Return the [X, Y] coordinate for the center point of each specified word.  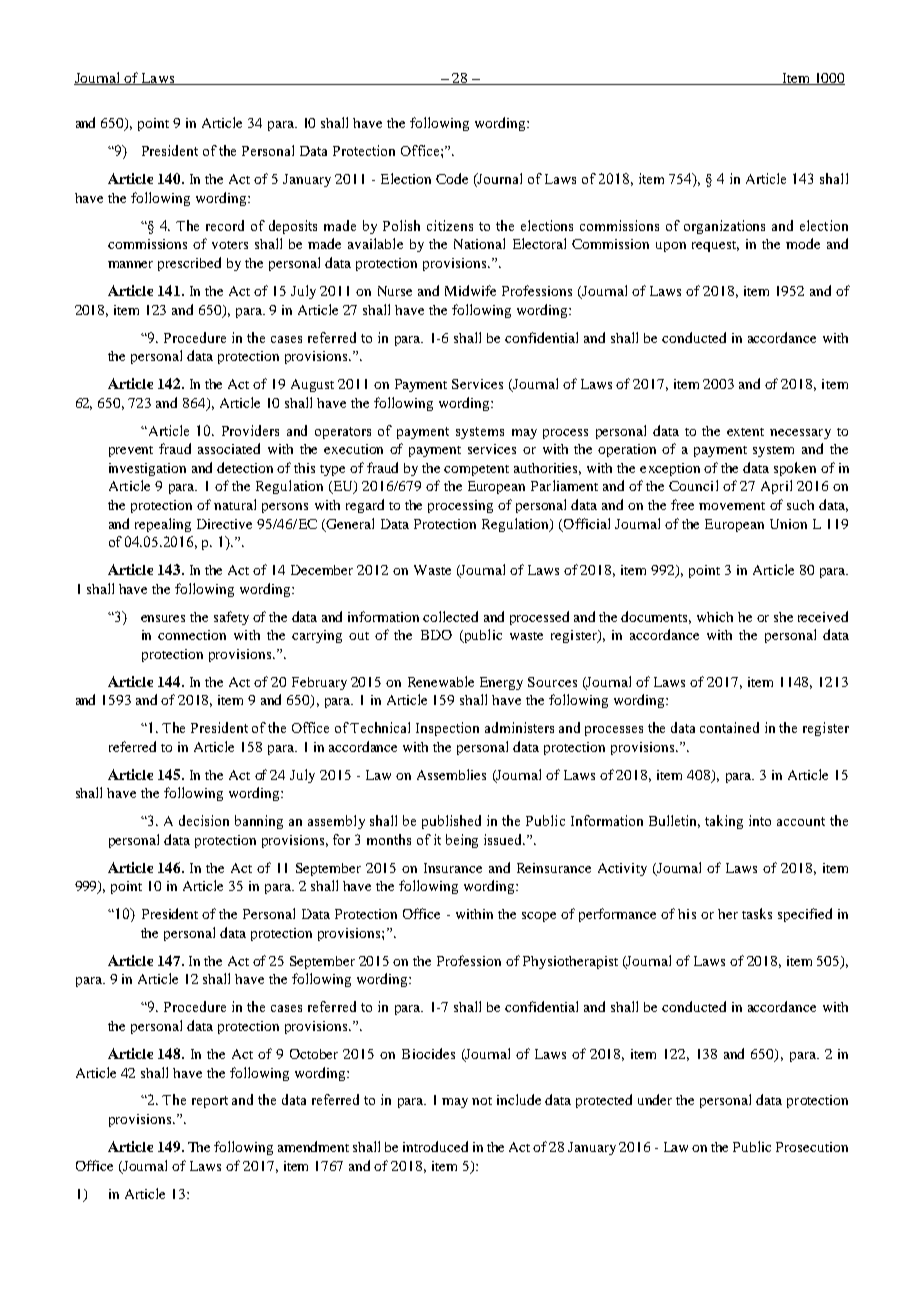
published [451, 822]
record [225, 225]
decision [204, 820]
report [210, 1102]
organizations [724, 227]
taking [724, 822]
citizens [450, 225]
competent [476, 470]
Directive [224, 524]
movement [732, 506]
